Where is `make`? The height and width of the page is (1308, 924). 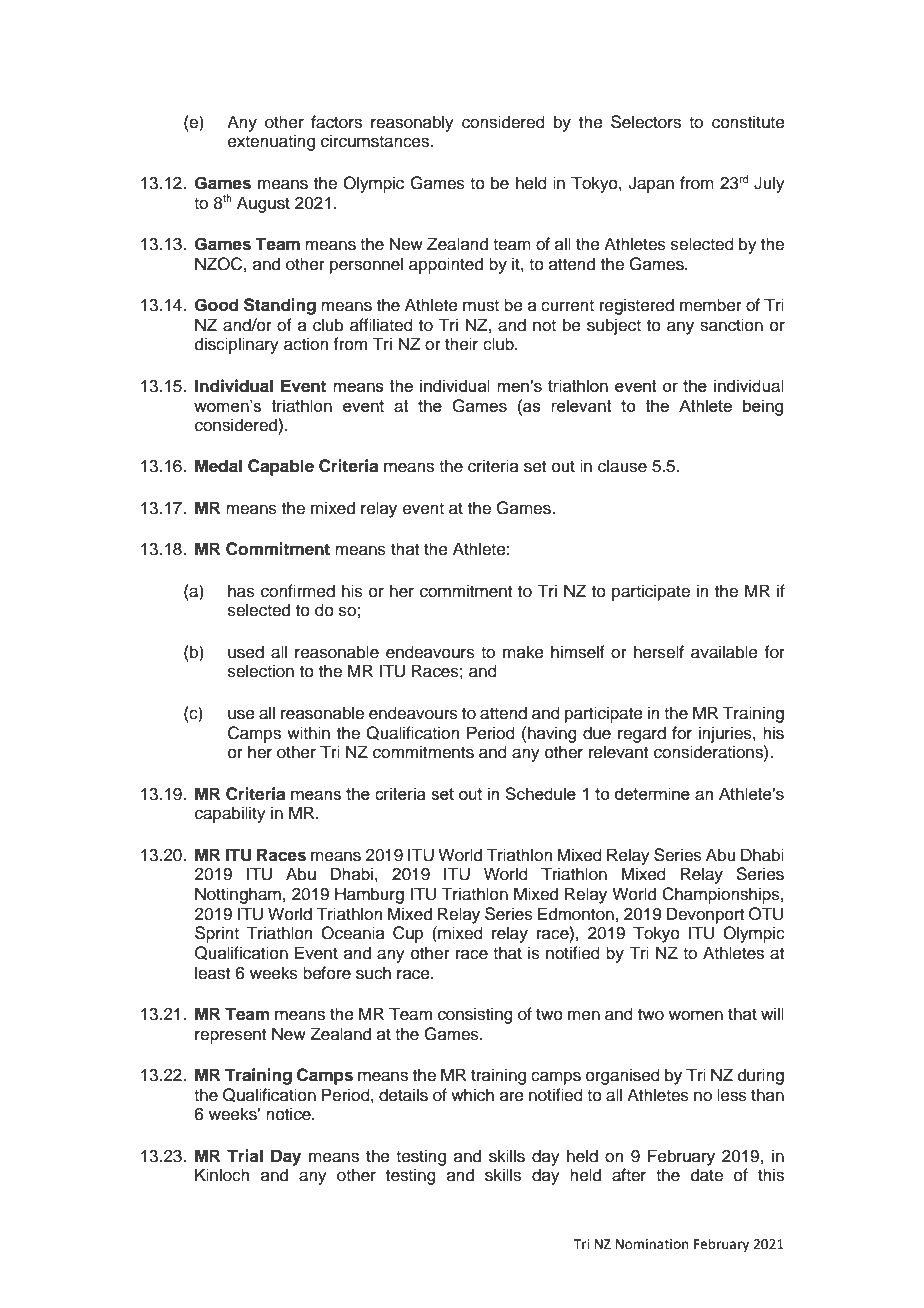 make is located at coordinates (523, 652).
